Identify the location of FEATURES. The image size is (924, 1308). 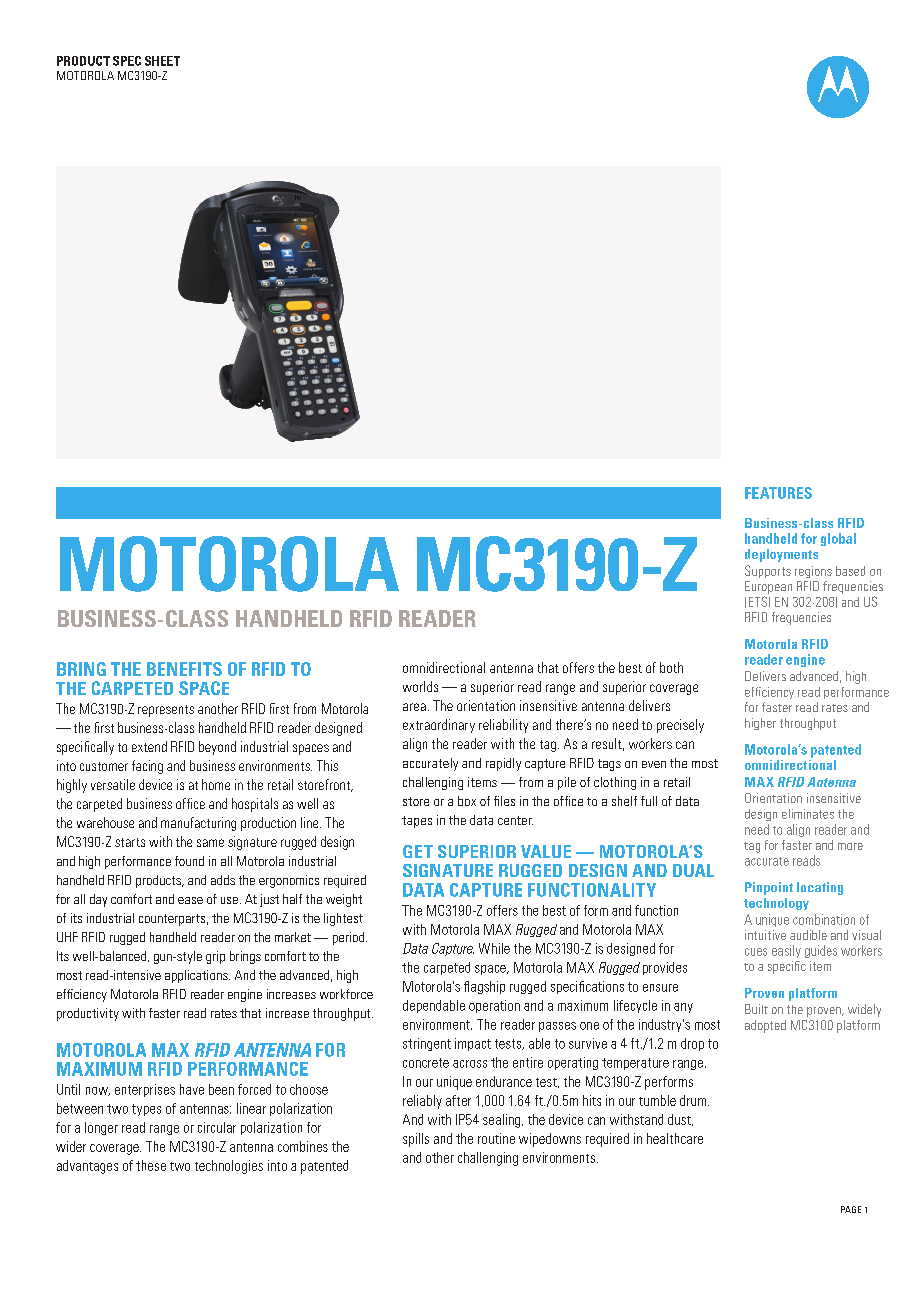
(778, 493).
